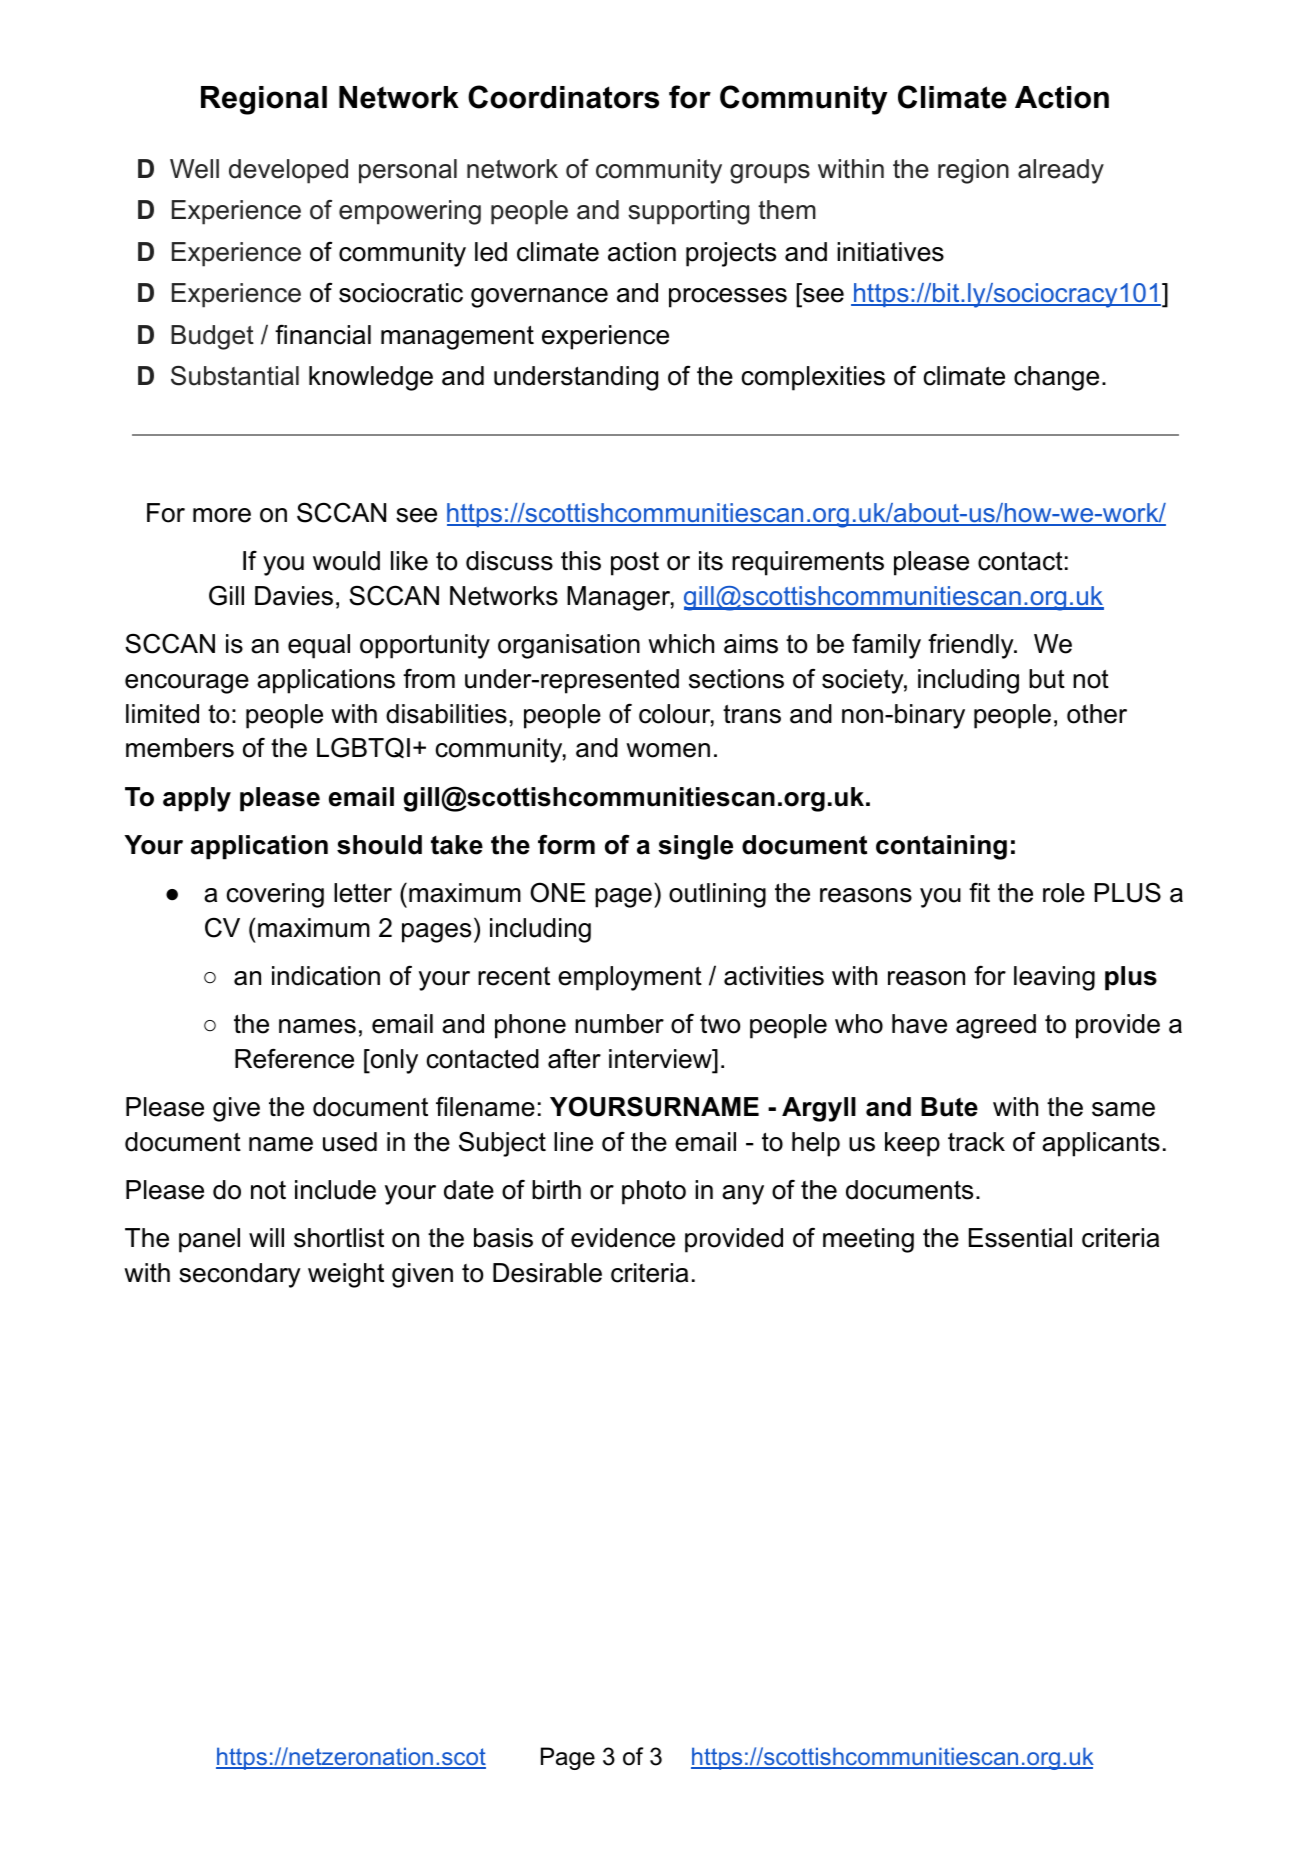 This screenshot has width=1311, height=1853. I want to click on women, so click(668, 750).
